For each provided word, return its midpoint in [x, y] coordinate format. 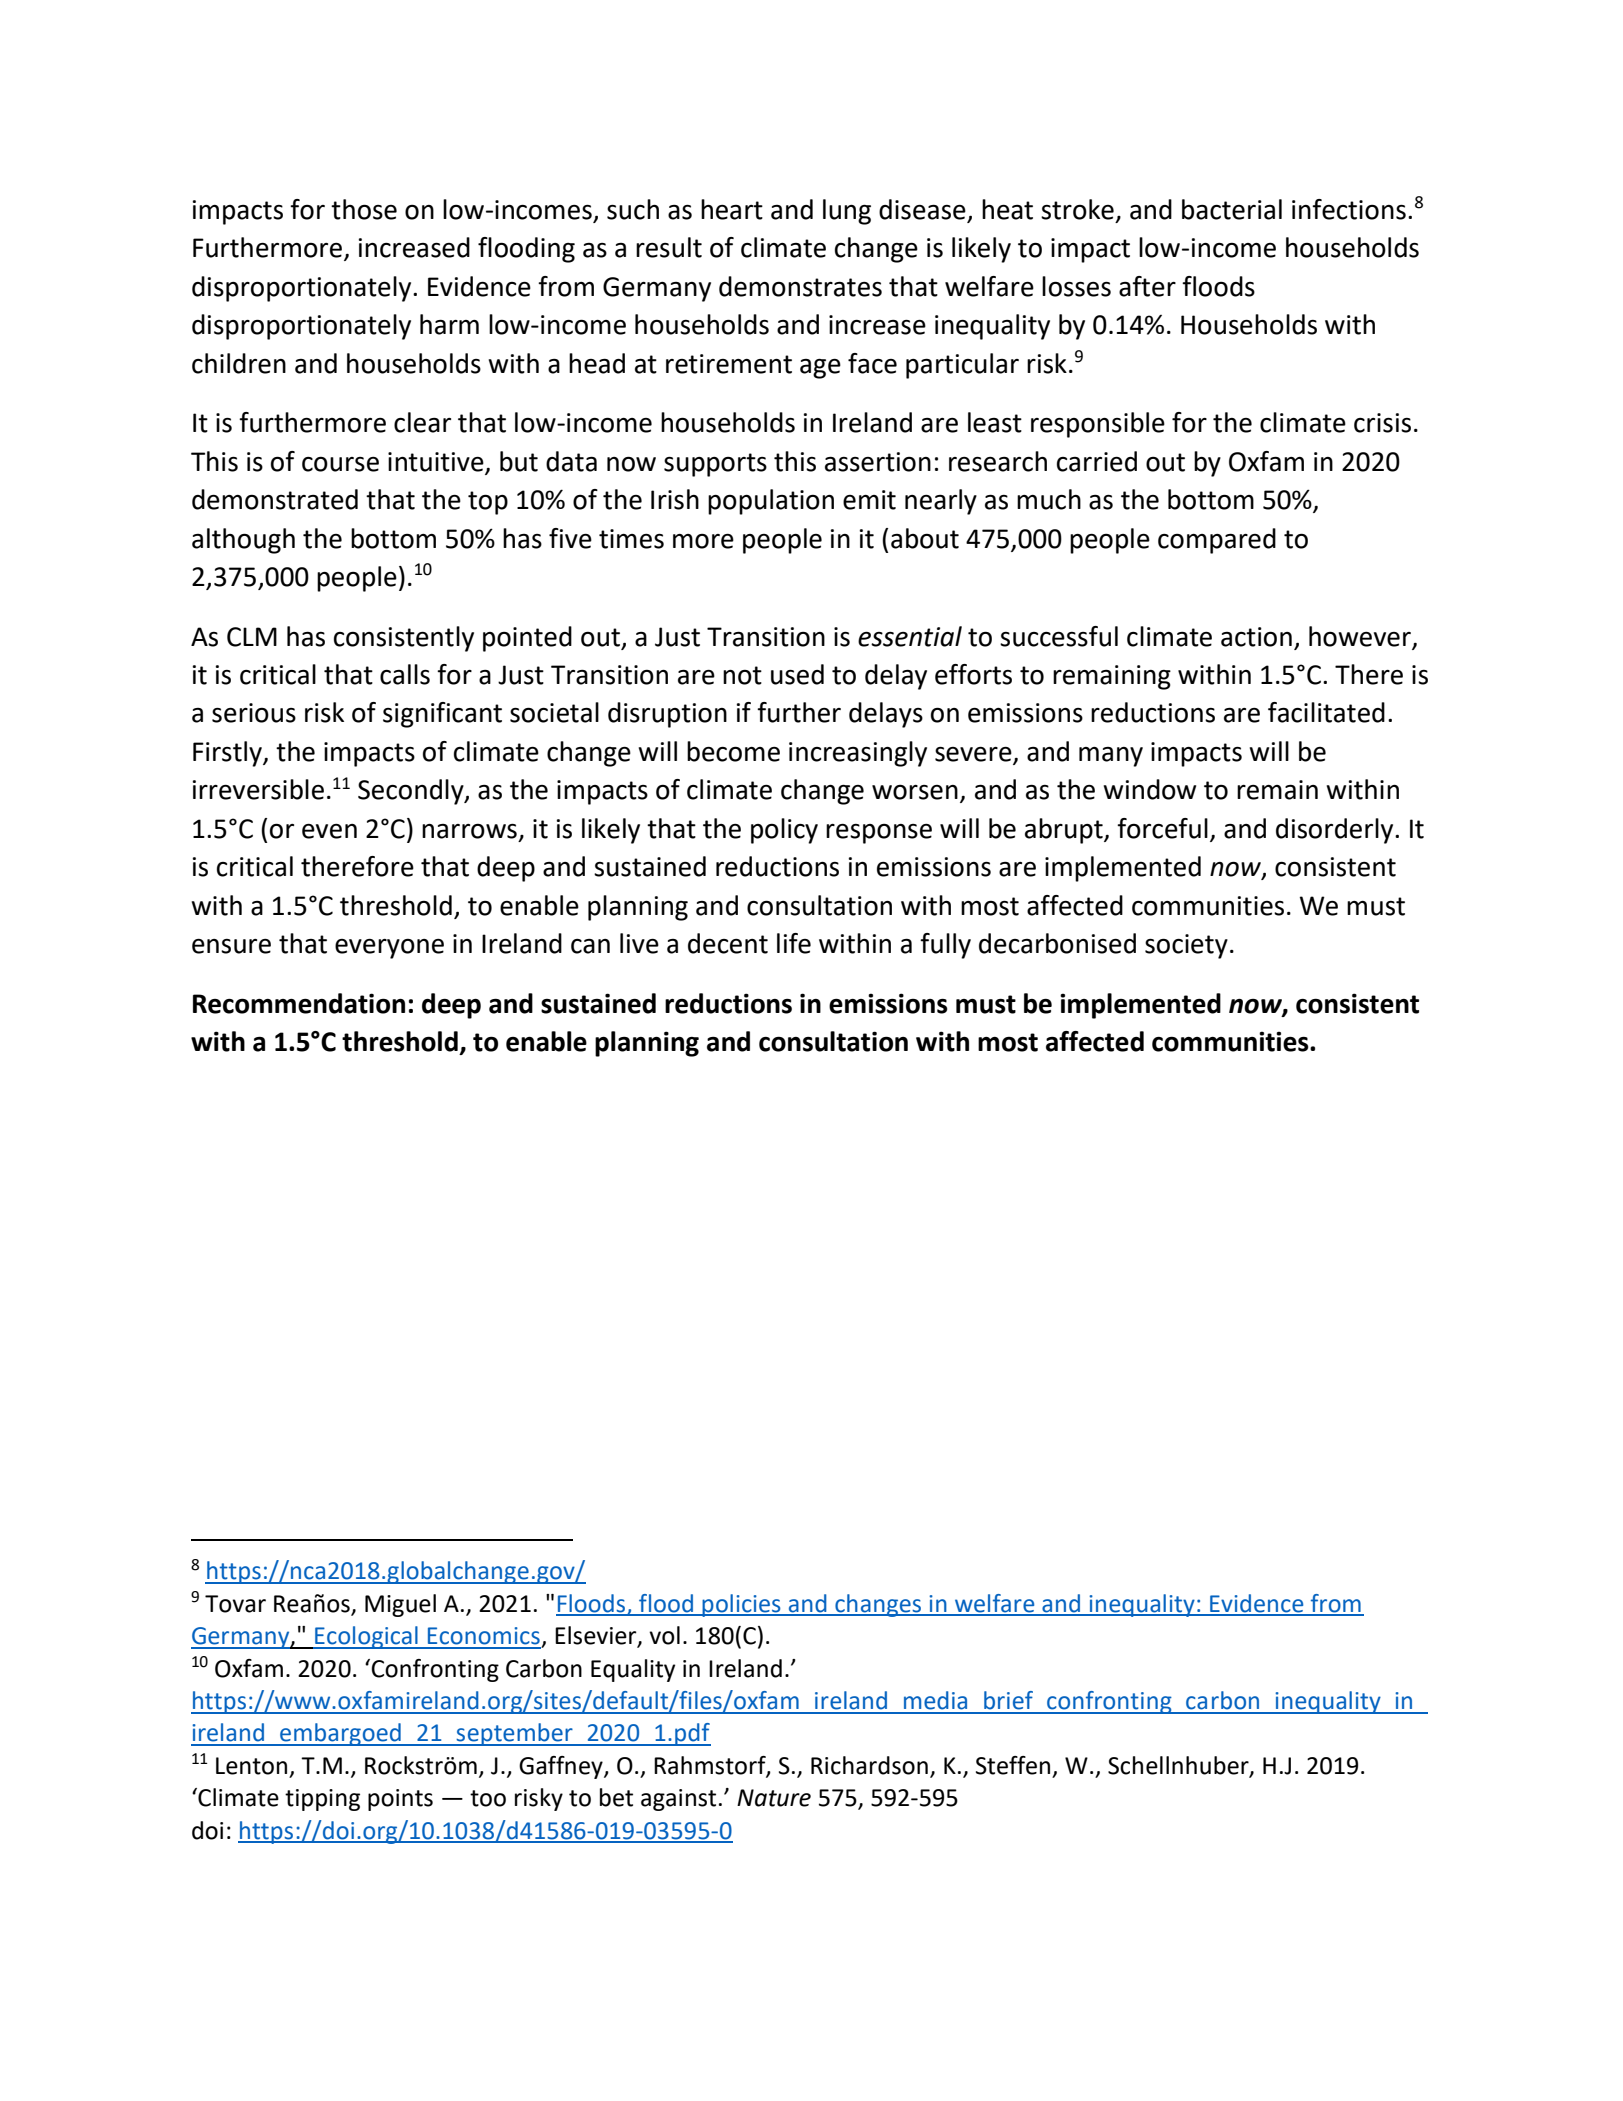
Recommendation [299, 1003]
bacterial [1232, 209]
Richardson [869, 1765]
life [794, 943]
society [1186, 946]
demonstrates [800, 286]
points [400, 1800]
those [364, 209]
